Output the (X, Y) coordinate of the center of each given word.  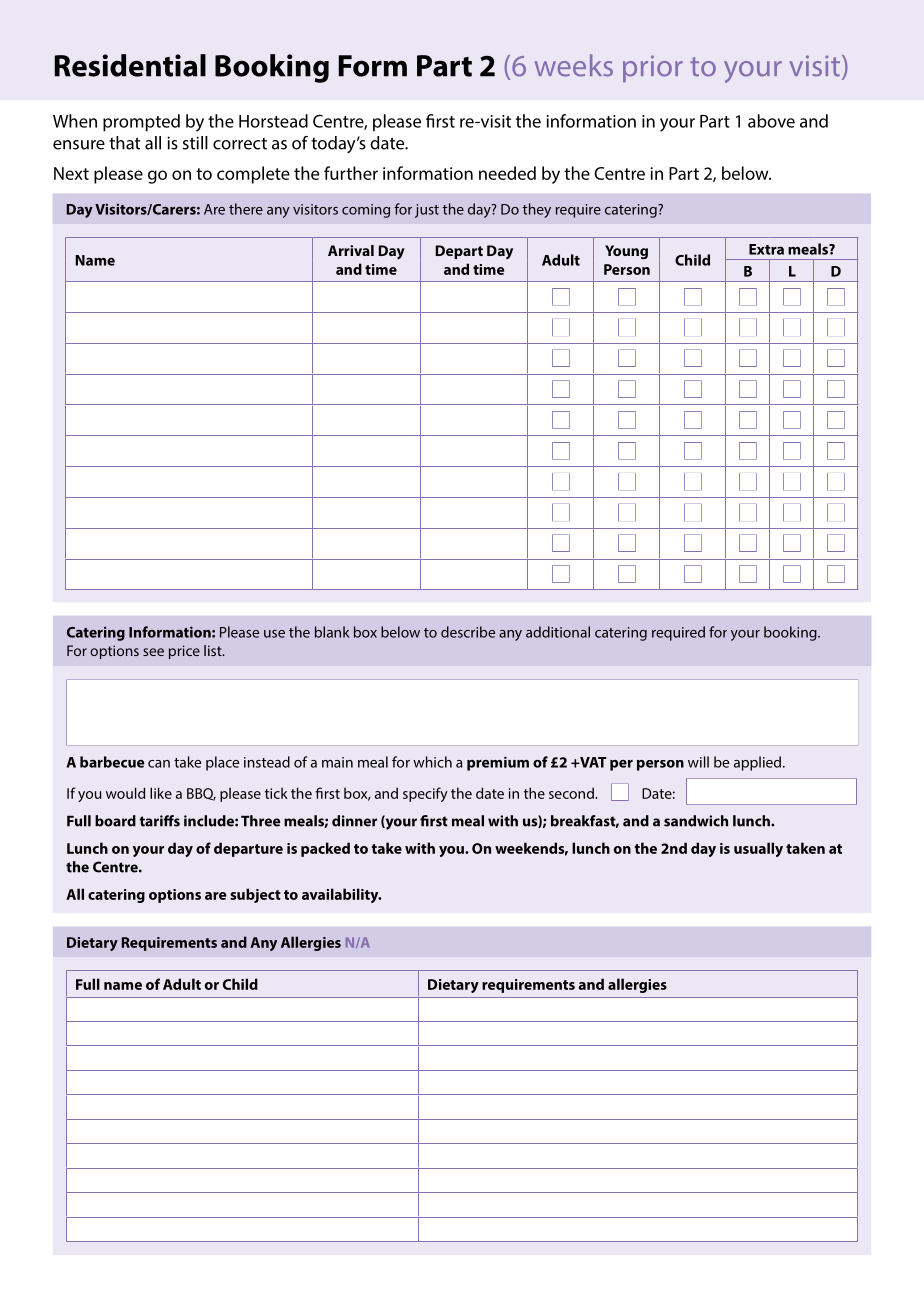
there (246, 209)
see (153, 652)
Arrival (351, 250)
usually (758, 849)
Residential (130, 65)
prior (653, 68)
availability (341, 895)
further (351, 173)
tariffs (159, 821)
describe (468, 632)
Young (626, 252)
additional (558, 632)
